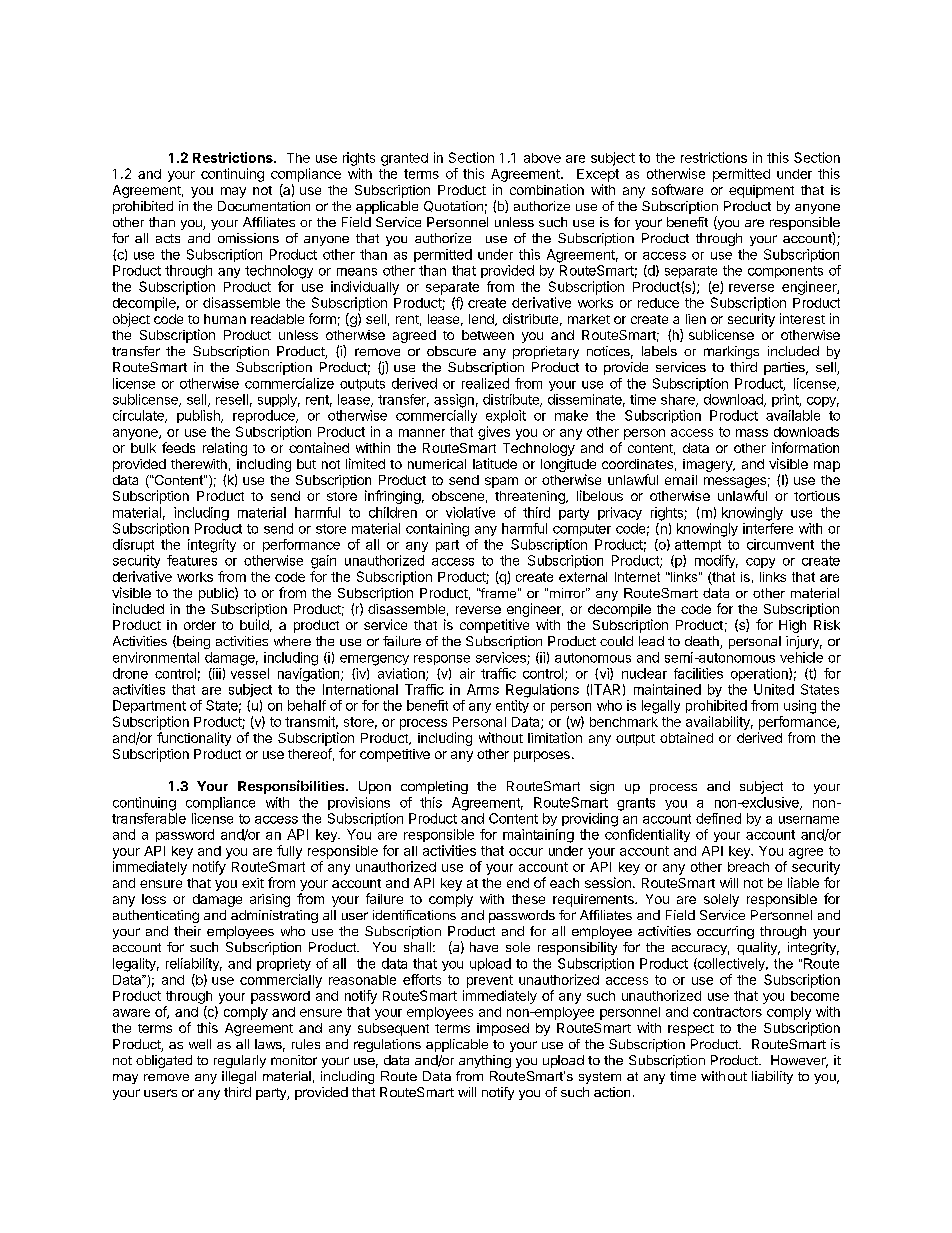 Image resolution: width=952 pixels, height=1233 pixels. I want to click on response, so click(442, 660).
